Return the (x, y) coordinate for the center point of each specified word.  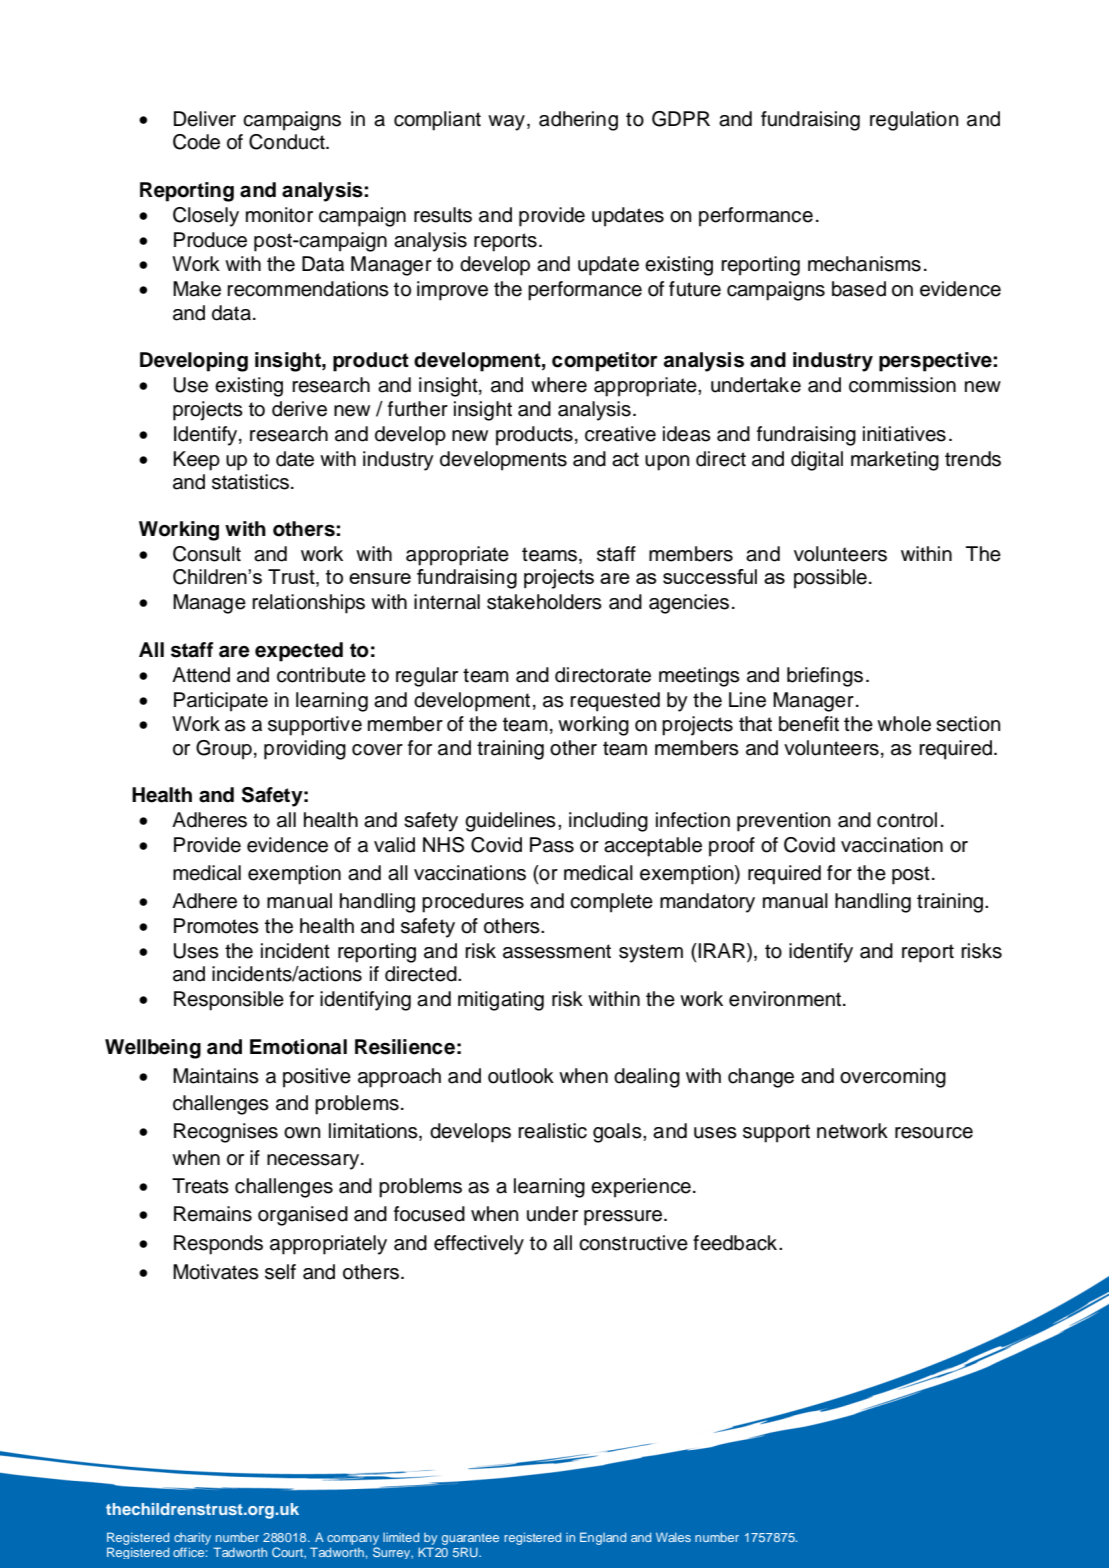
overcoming (893, 1078)
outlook (521, 1076)
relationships (308, 604)
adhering (578, 121)
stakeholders (544, 602)
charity (192, 1538)
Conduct (288, 142)
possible (830, 579)
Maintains (216, 1076)
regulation (914, 121)
